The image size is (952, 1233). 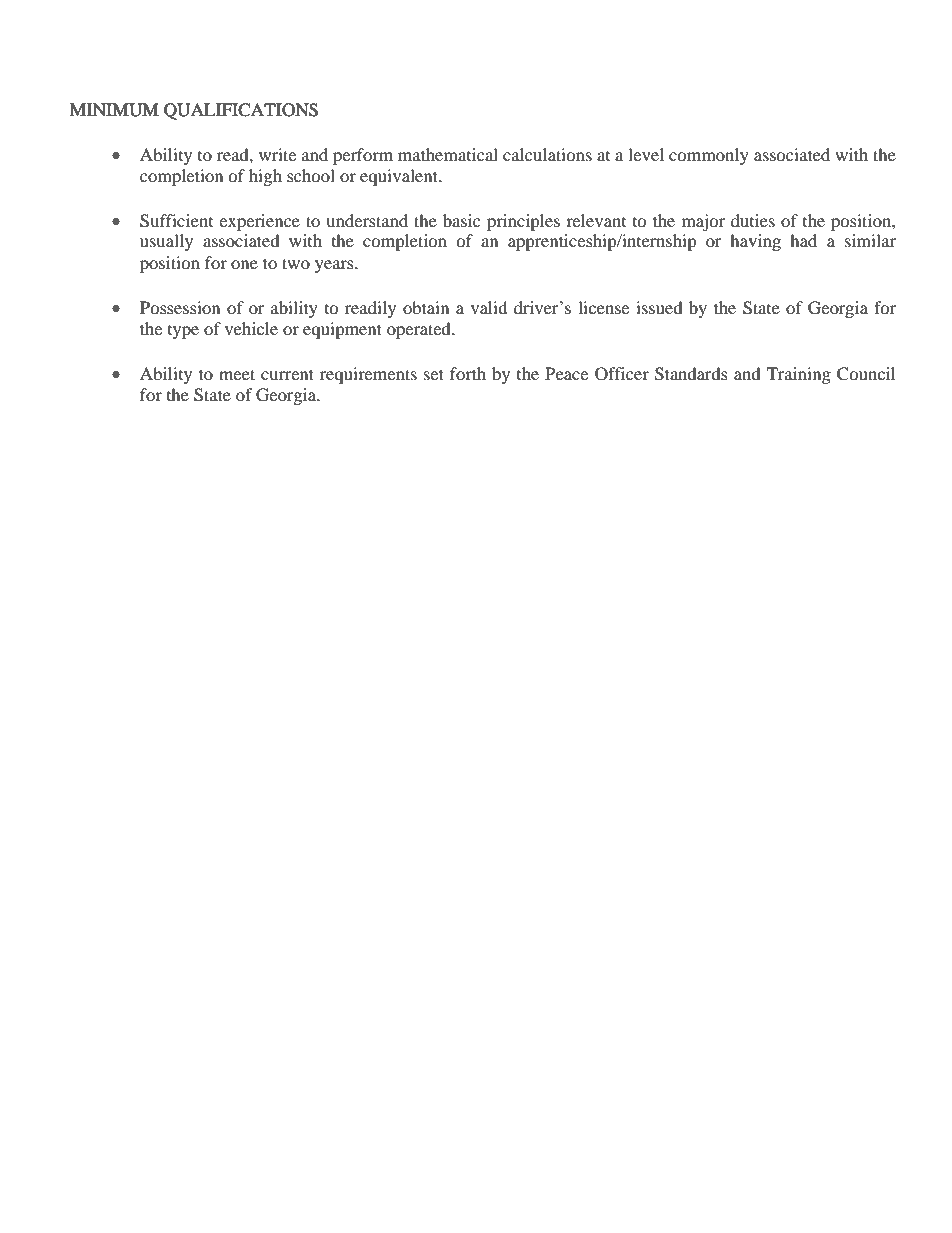 I want to click on meet, so click(x=237, y=374).
